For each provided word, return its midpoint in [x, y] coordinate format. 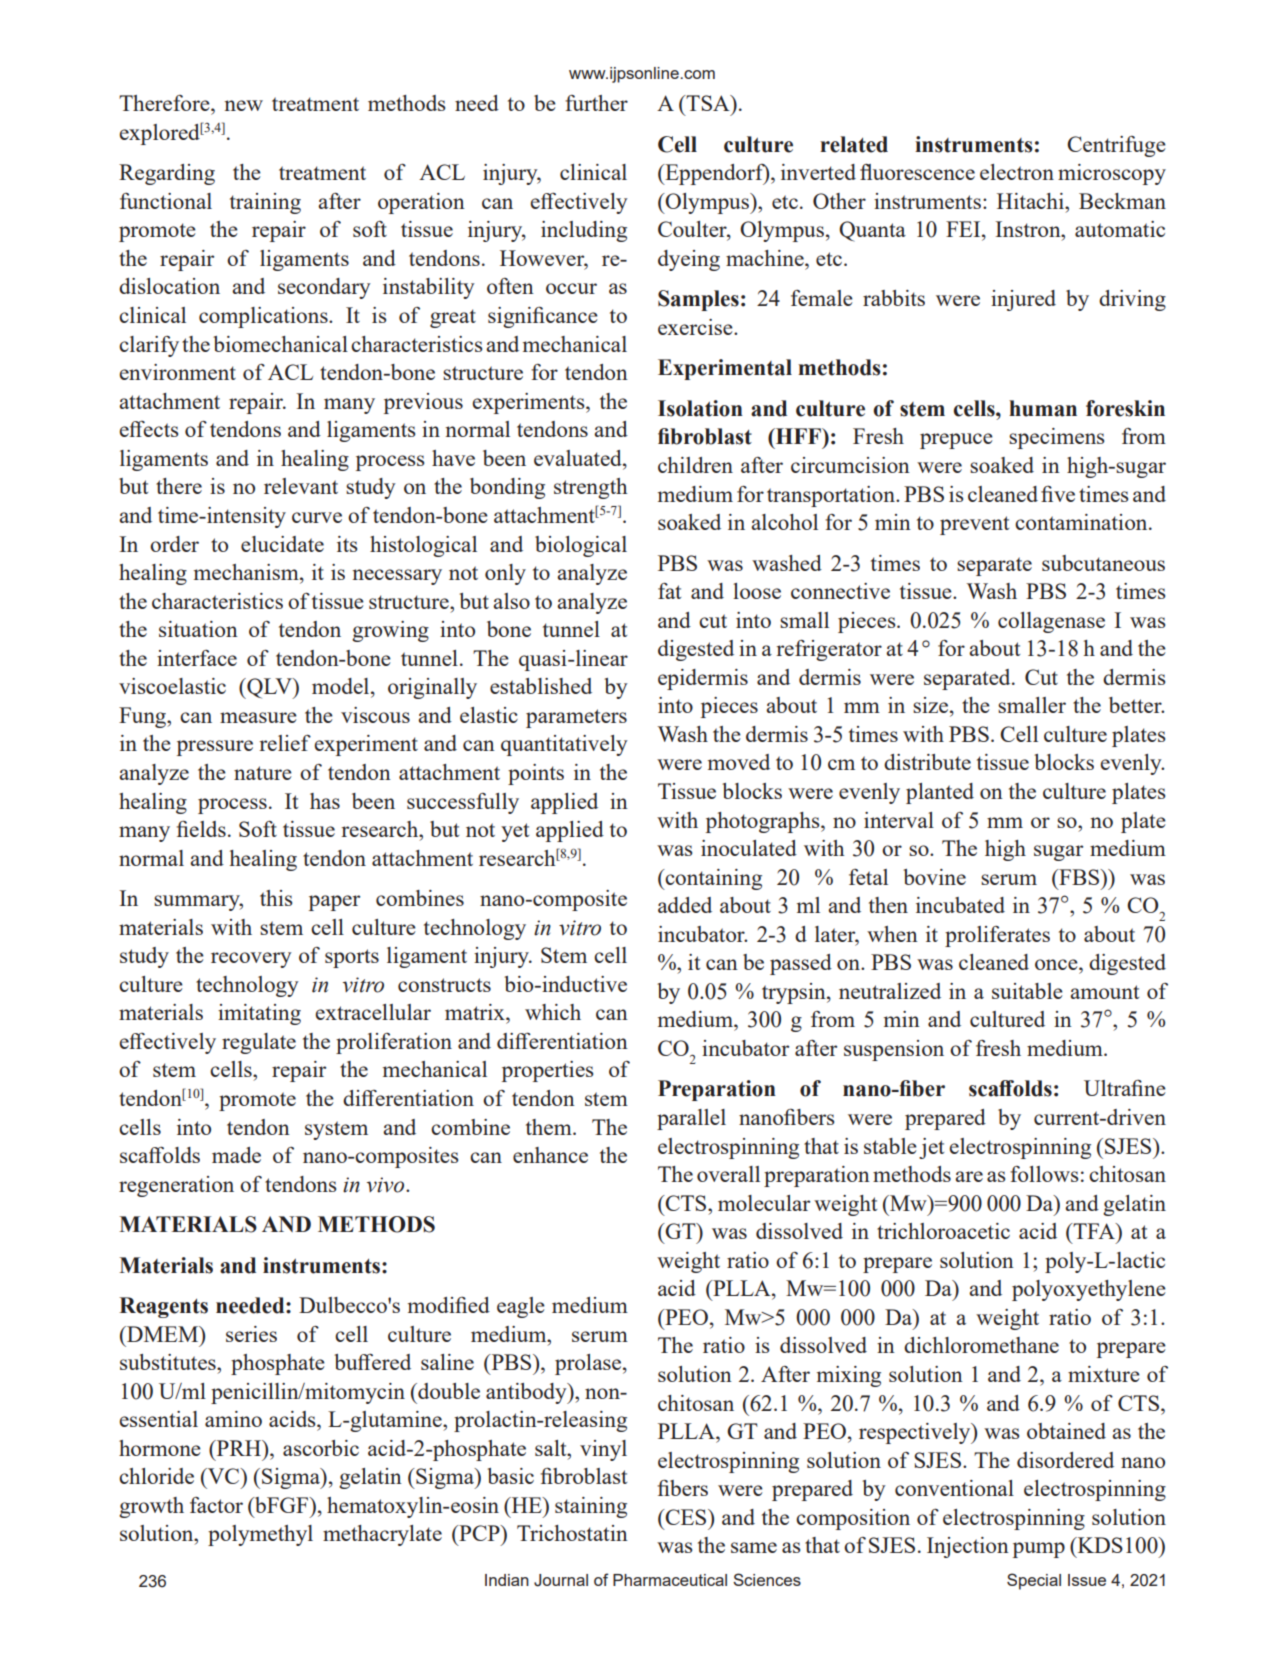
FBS [1079, 877]
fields [201, 828]
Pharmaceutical [670, 1580]
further [596, 103]
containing [712, 879]
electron [1017, 172]
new [244, 105]
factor [216, 1505]
